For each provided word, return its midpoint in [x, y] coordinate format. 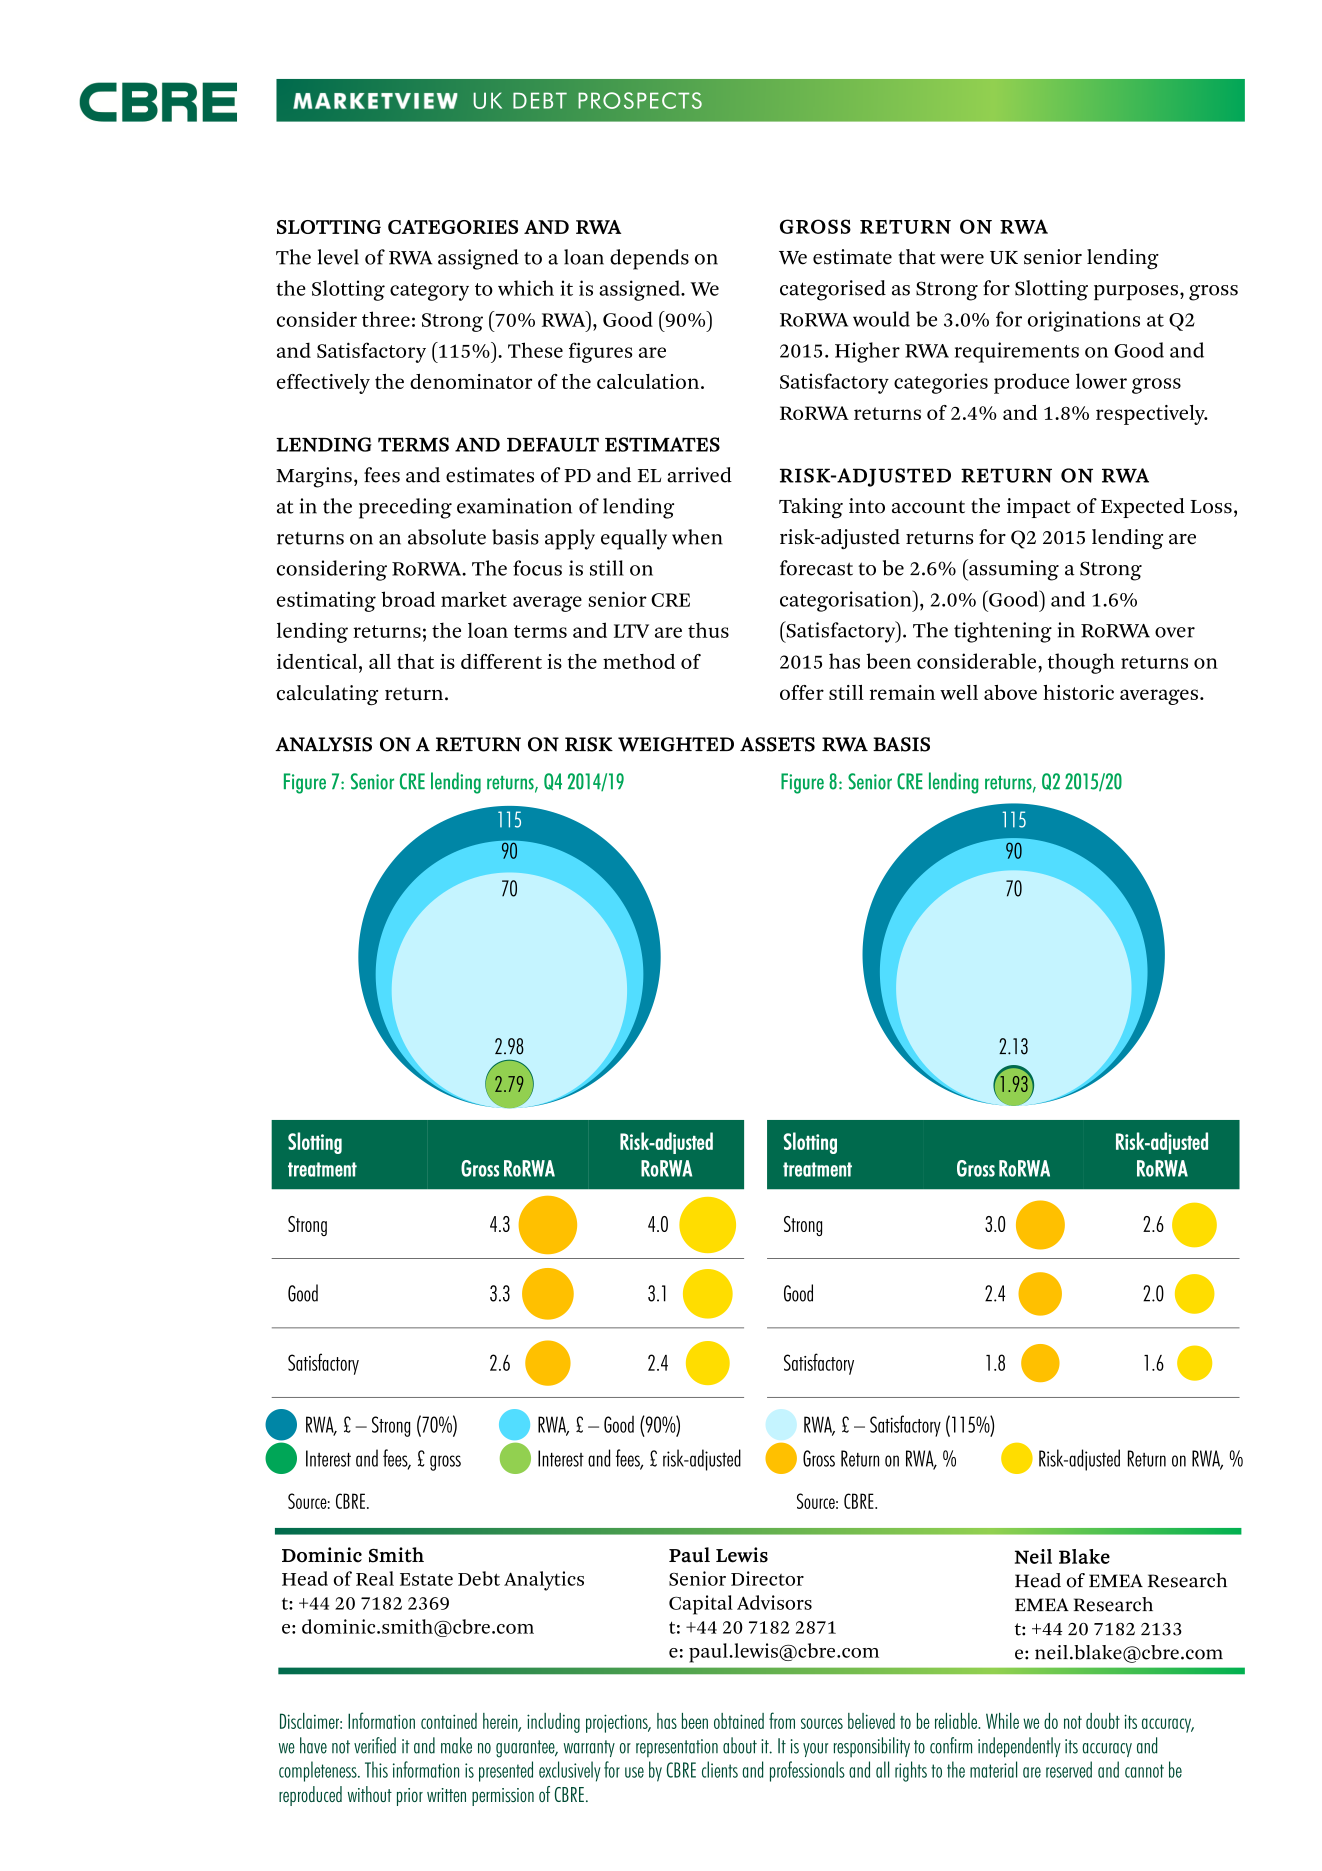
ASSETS [777, 744]
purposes [1136, 292]
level [338, 257]
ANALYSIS [323, 744]
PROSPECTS [640, 100]
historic [1078, 692]
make [456, 1745]
